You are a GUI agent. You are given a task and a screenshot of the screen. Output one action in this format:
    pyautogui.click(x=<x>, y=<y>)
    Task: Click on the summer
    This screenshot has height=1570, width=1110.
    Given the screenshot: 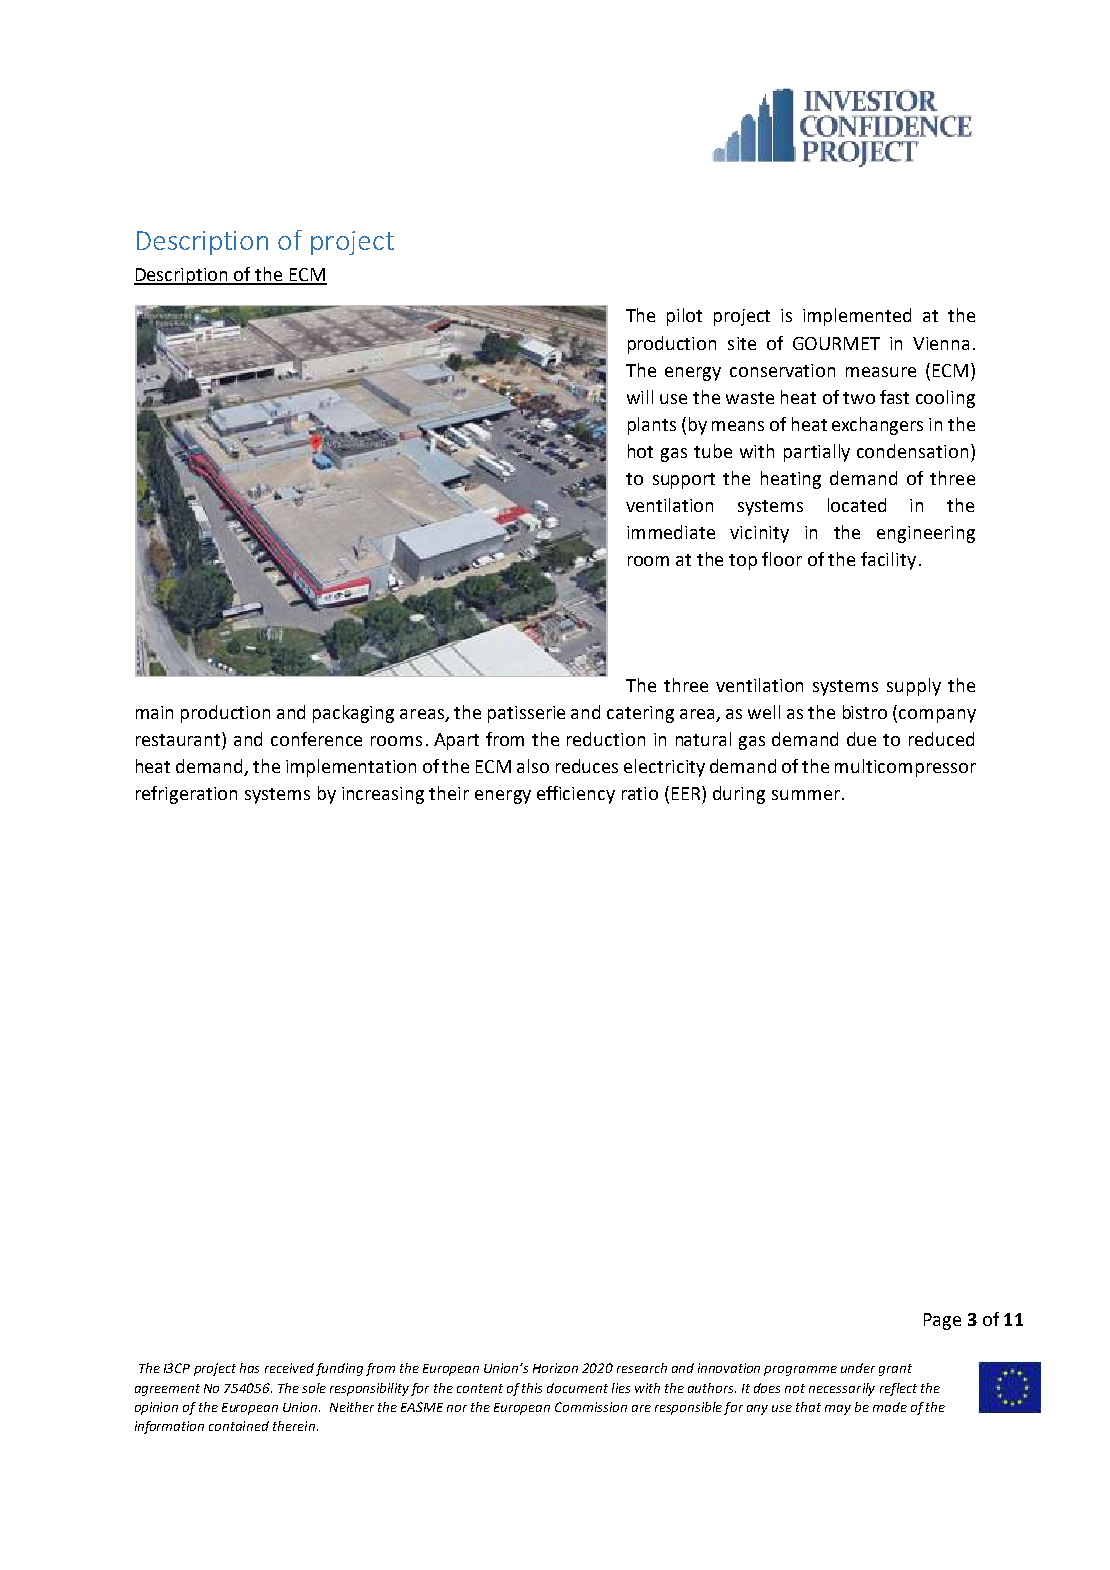 What is the action you would take?
    pyautogui.click(x=806, y=795)
